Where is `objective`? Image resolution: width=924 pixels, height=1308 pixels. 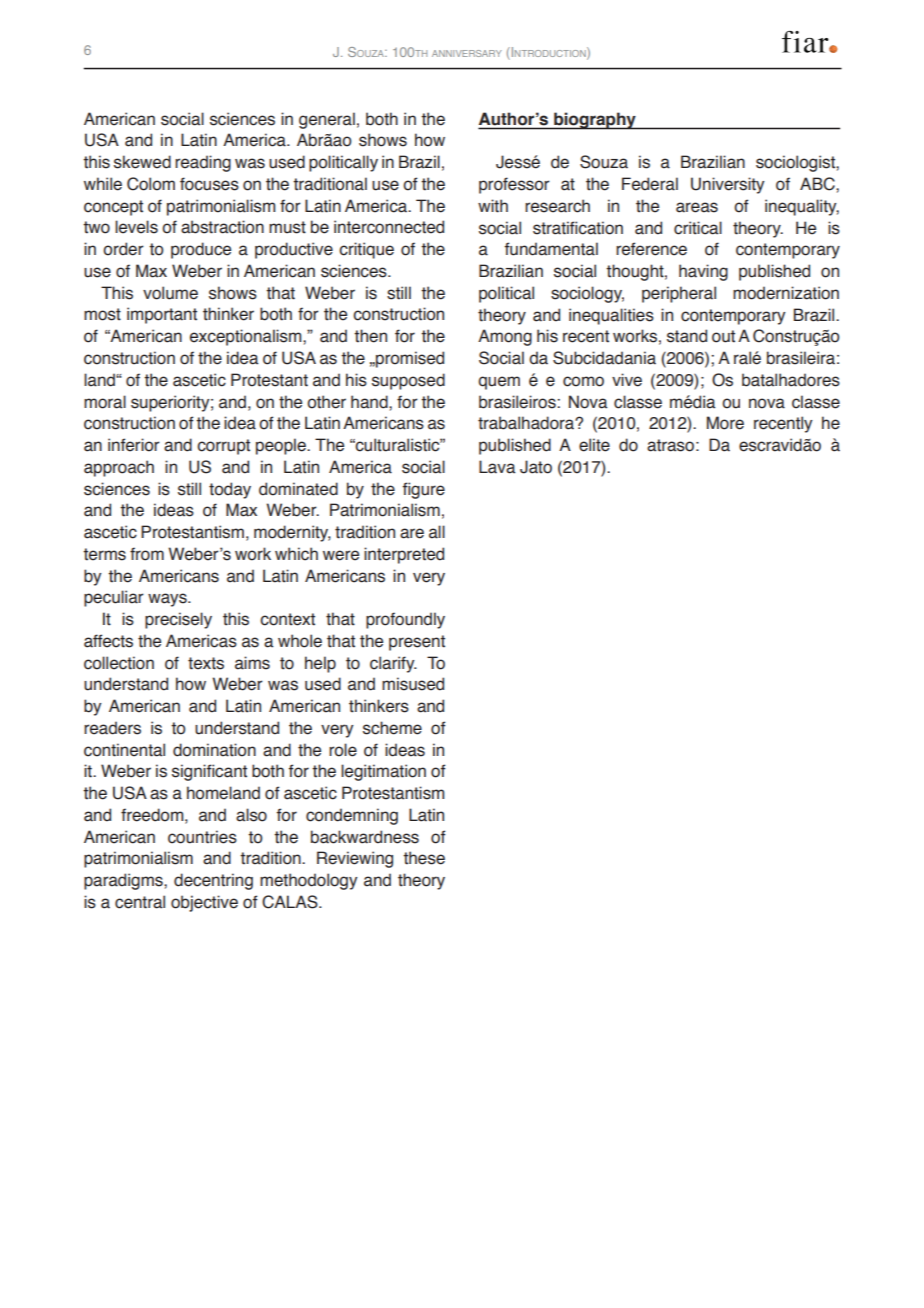
objective is located at coordinates (204, 903).
